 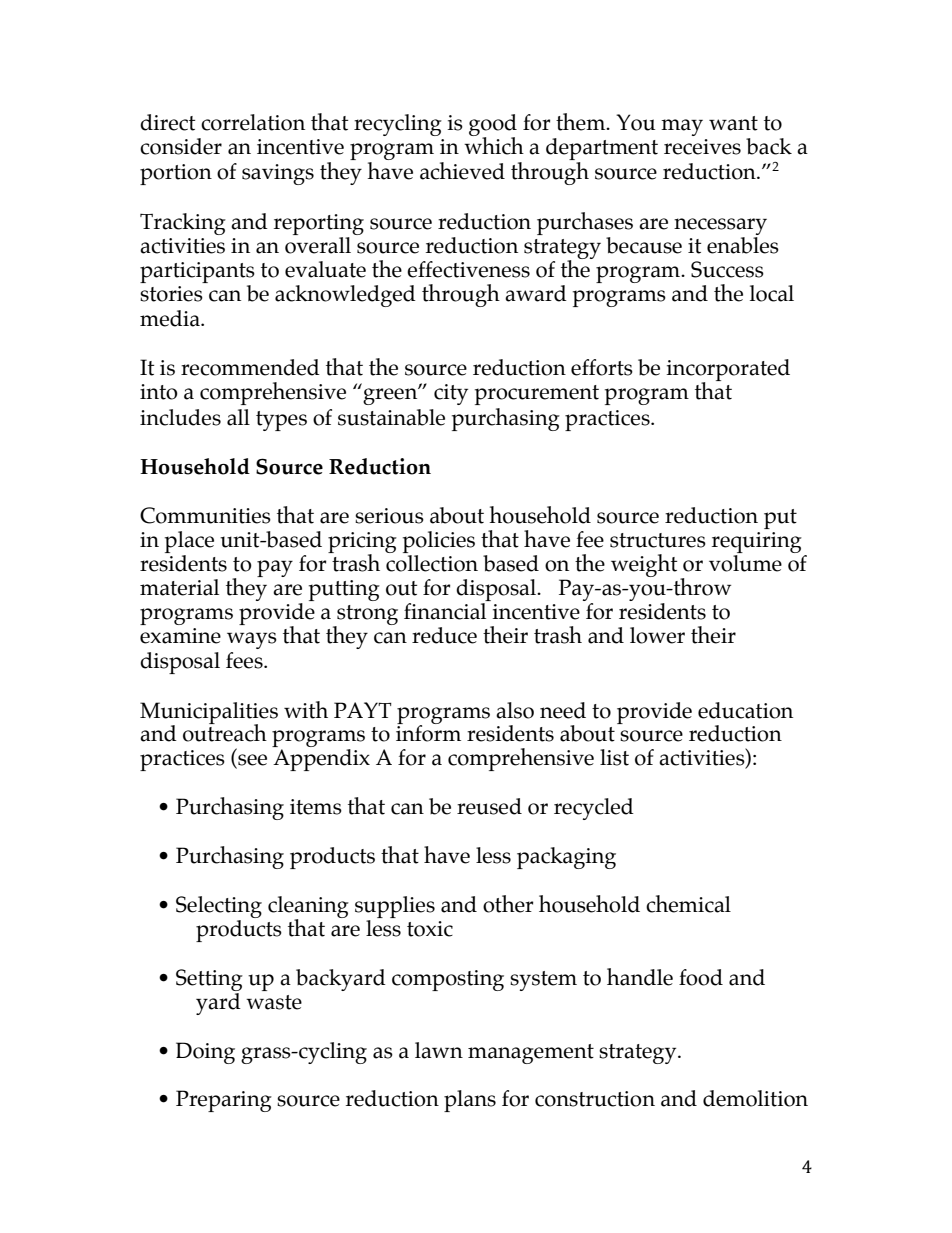 I want to click on receives, so click(x=702, y=147).
